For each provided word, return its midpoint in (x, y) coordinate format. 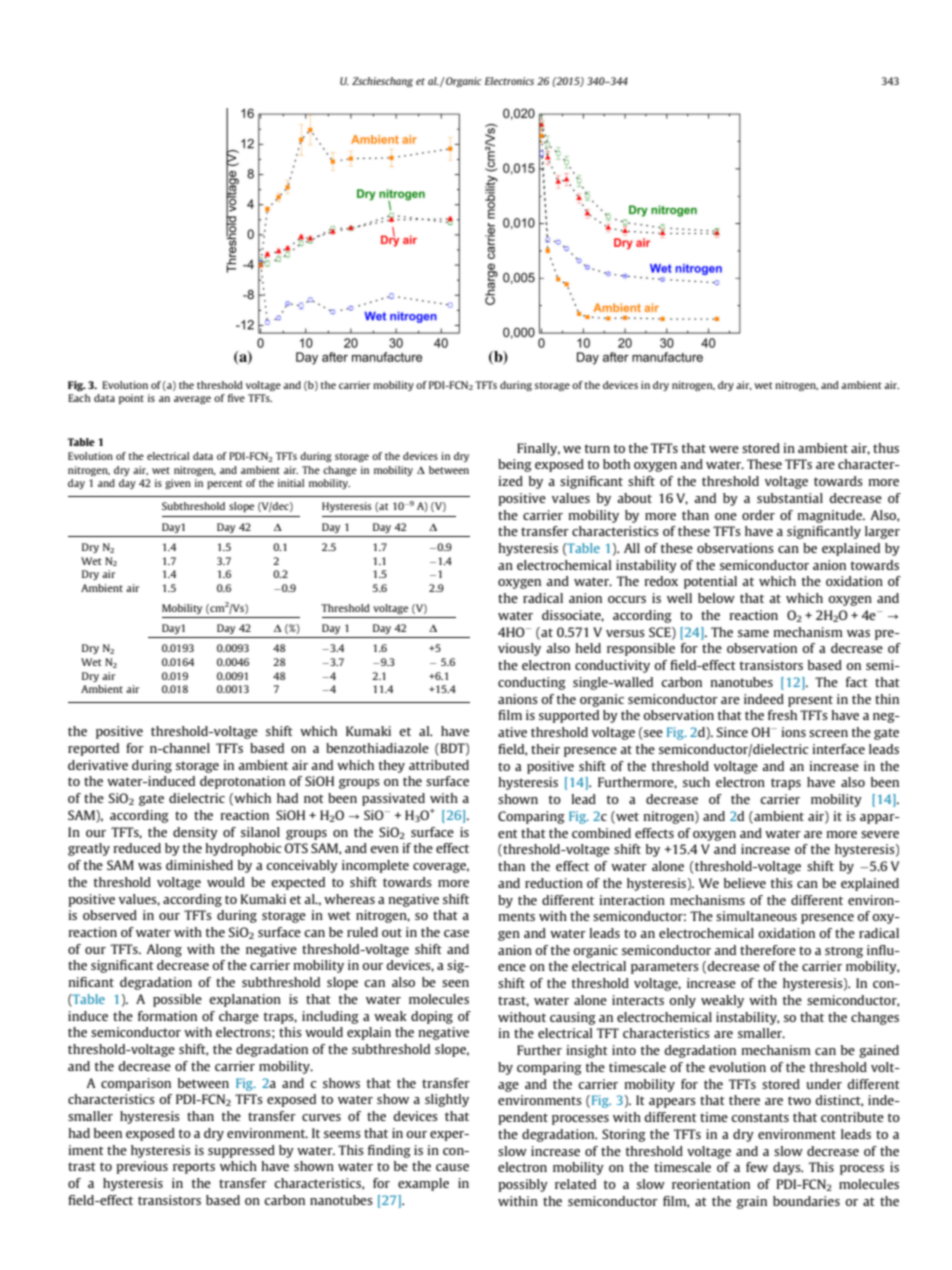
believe (745, 883)
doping (432, 1017)
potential (710, 582)
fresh (782, 715)
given (178, 484)
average (192, 400)
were (724, 449)
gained (879, 1051)
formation (167, 1016)
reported (93, 749)
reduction (554, 883)
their (545, 749)
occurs (627, 599)
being (515, 465)
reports (194, 1168)
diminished (199, 865)
